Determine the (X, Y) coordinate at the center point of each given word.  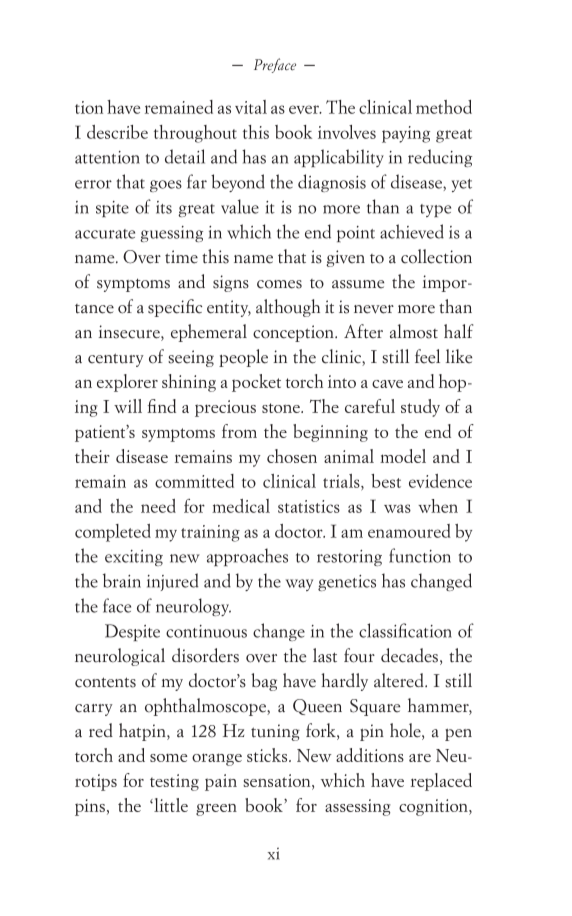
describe (117, 132)
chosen (292, 456)
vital (251, 107)
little (170, 805)
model (403, 456)
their (92, 456)
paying (406, 134)
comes (279, 284)
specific (175, 308)
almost (414, 331)
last (325, 655)
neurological (120, 657)
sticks (268, 755)
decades (409, 655)
